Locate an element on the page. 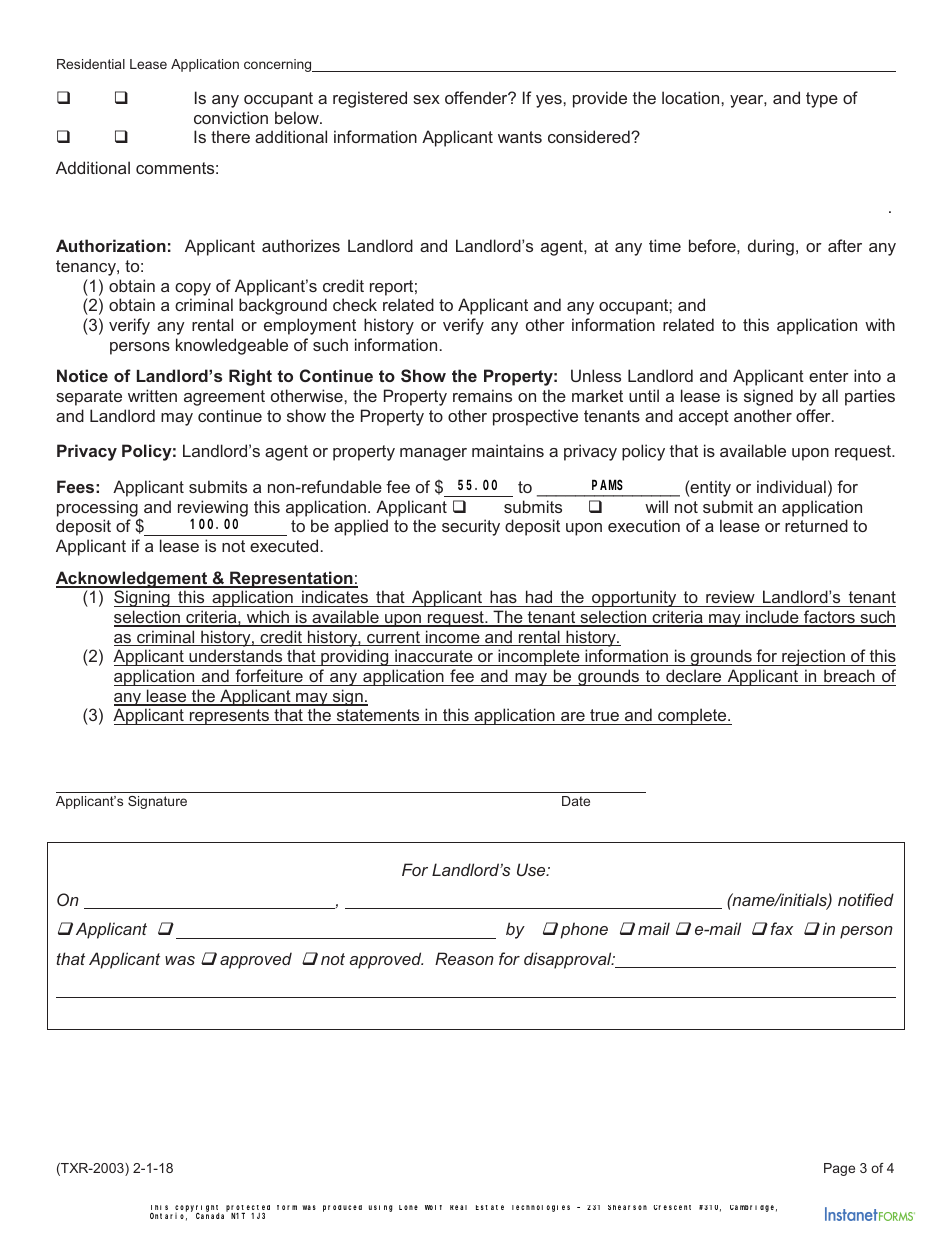 The image size is (952, 1233). remains is located at coordinates (482, 395).
